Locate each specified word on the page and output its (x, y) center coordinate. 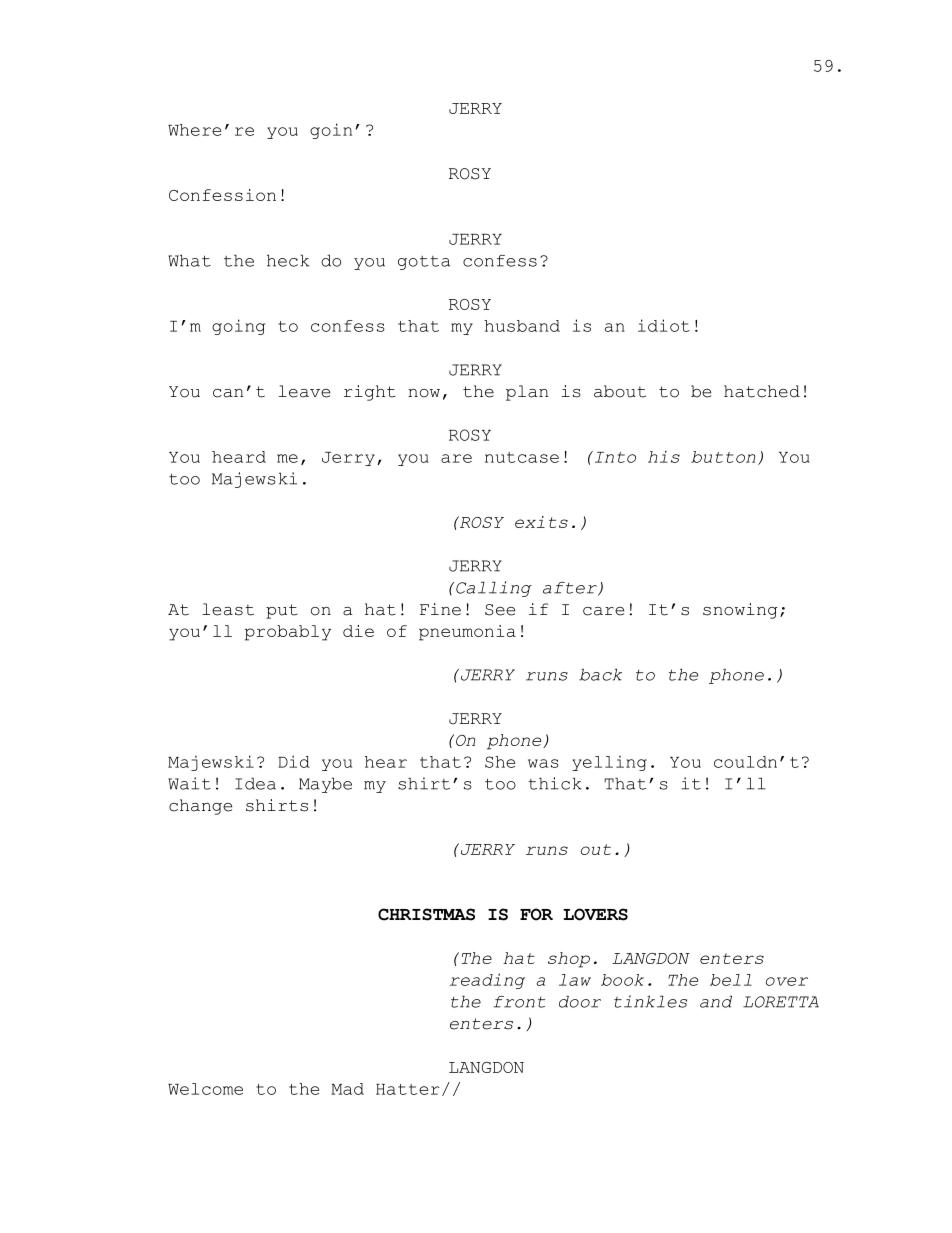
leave (304, 391)
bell (731, 980)
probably (288, 633)
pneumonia (467, 633)
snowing (740, 611)
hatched (762, 391)
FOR (536, 914)
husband (522, 326)
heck (288, 260)
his (664, 456)
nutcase (522, 457)
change (200, 807)
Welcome (205, 1089)
